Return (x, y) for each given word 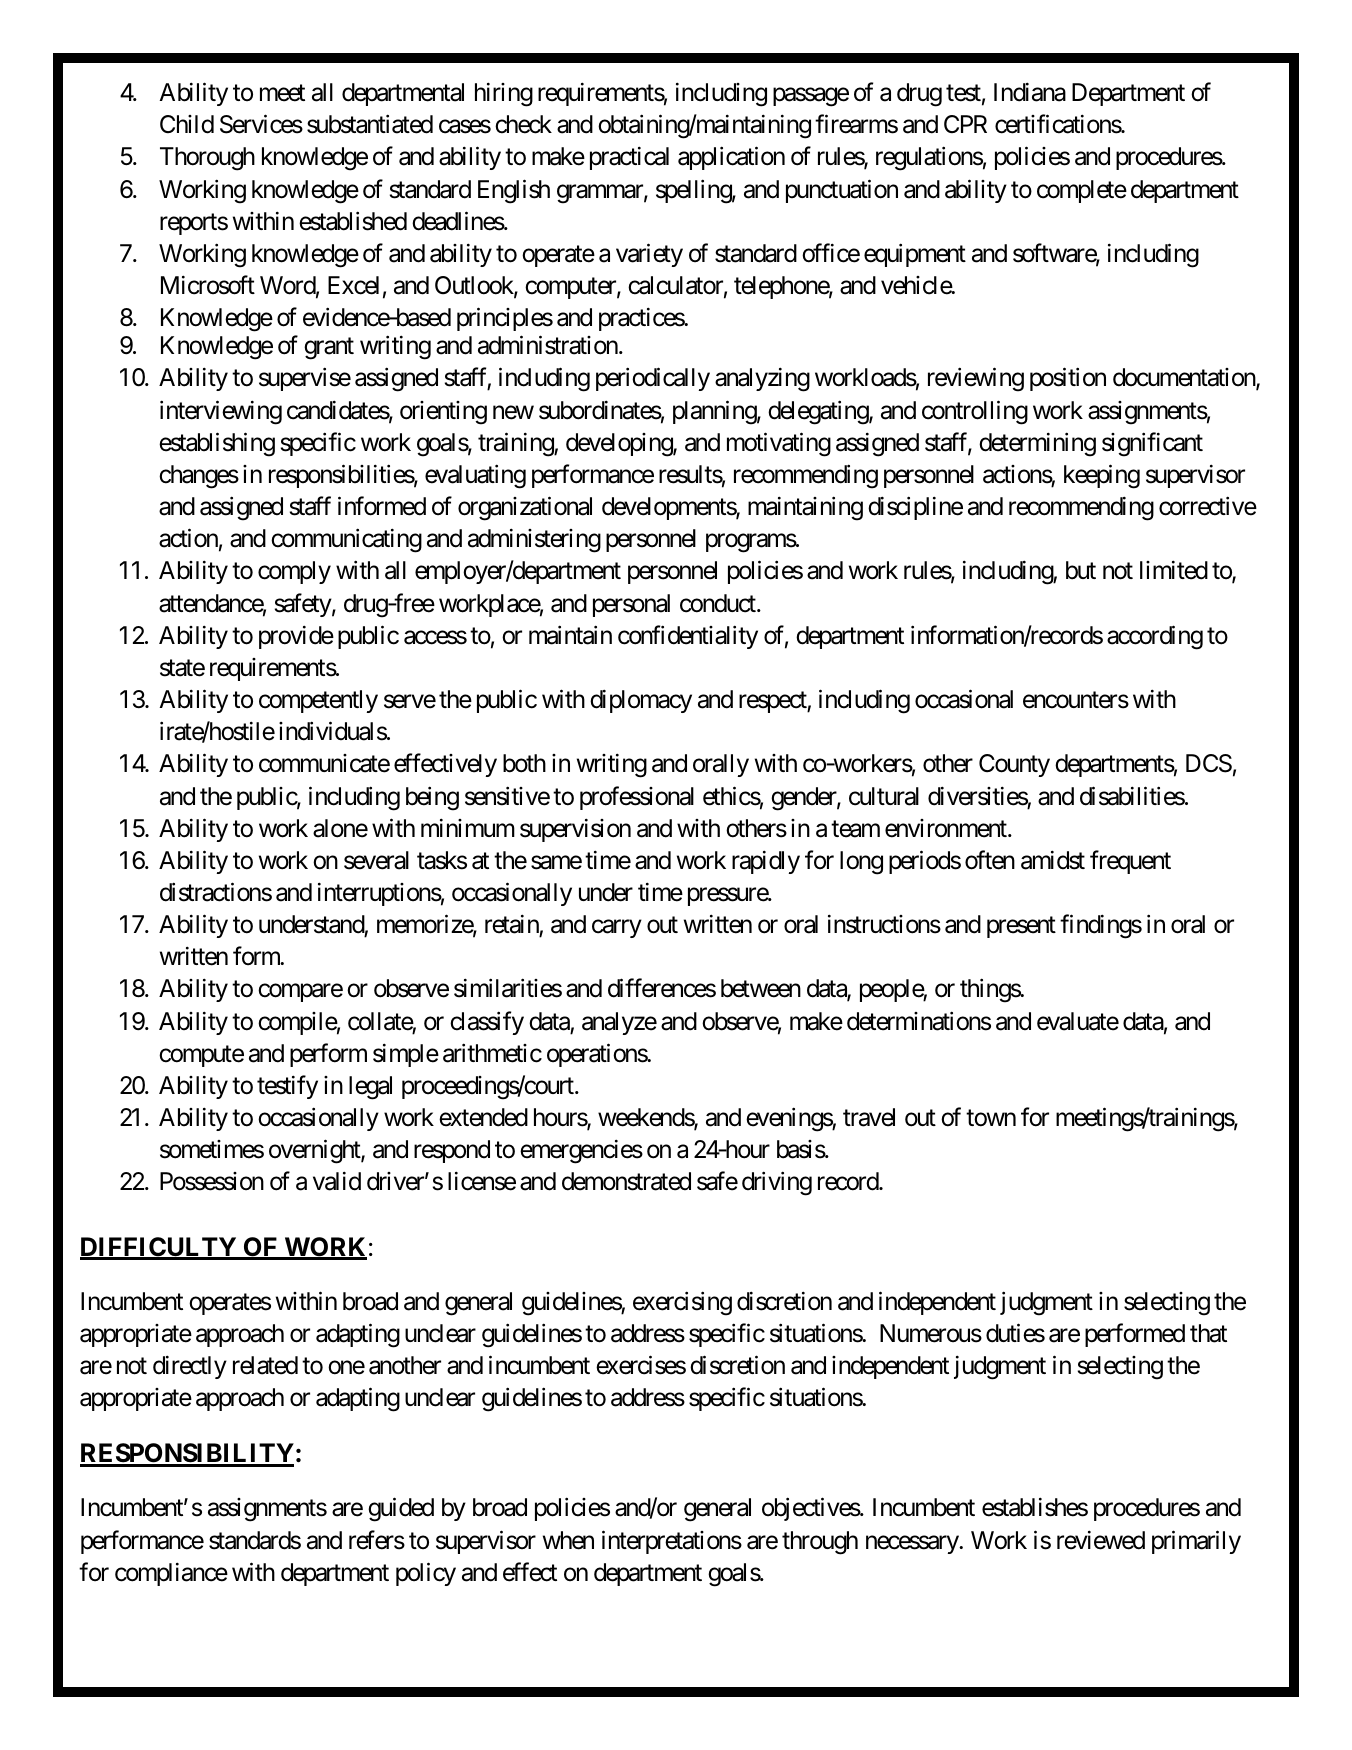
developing (620, 445)
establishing (217, 444)
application (731, 158)
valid (337, 1181)
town (991, 1118)
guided (401, 1510)
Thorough (207, 159)
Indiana (1030, 92)
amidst (1053, 860)
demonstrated (626, 1181)
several (376, 860)
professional (637, 798)
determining (1037, 444)
